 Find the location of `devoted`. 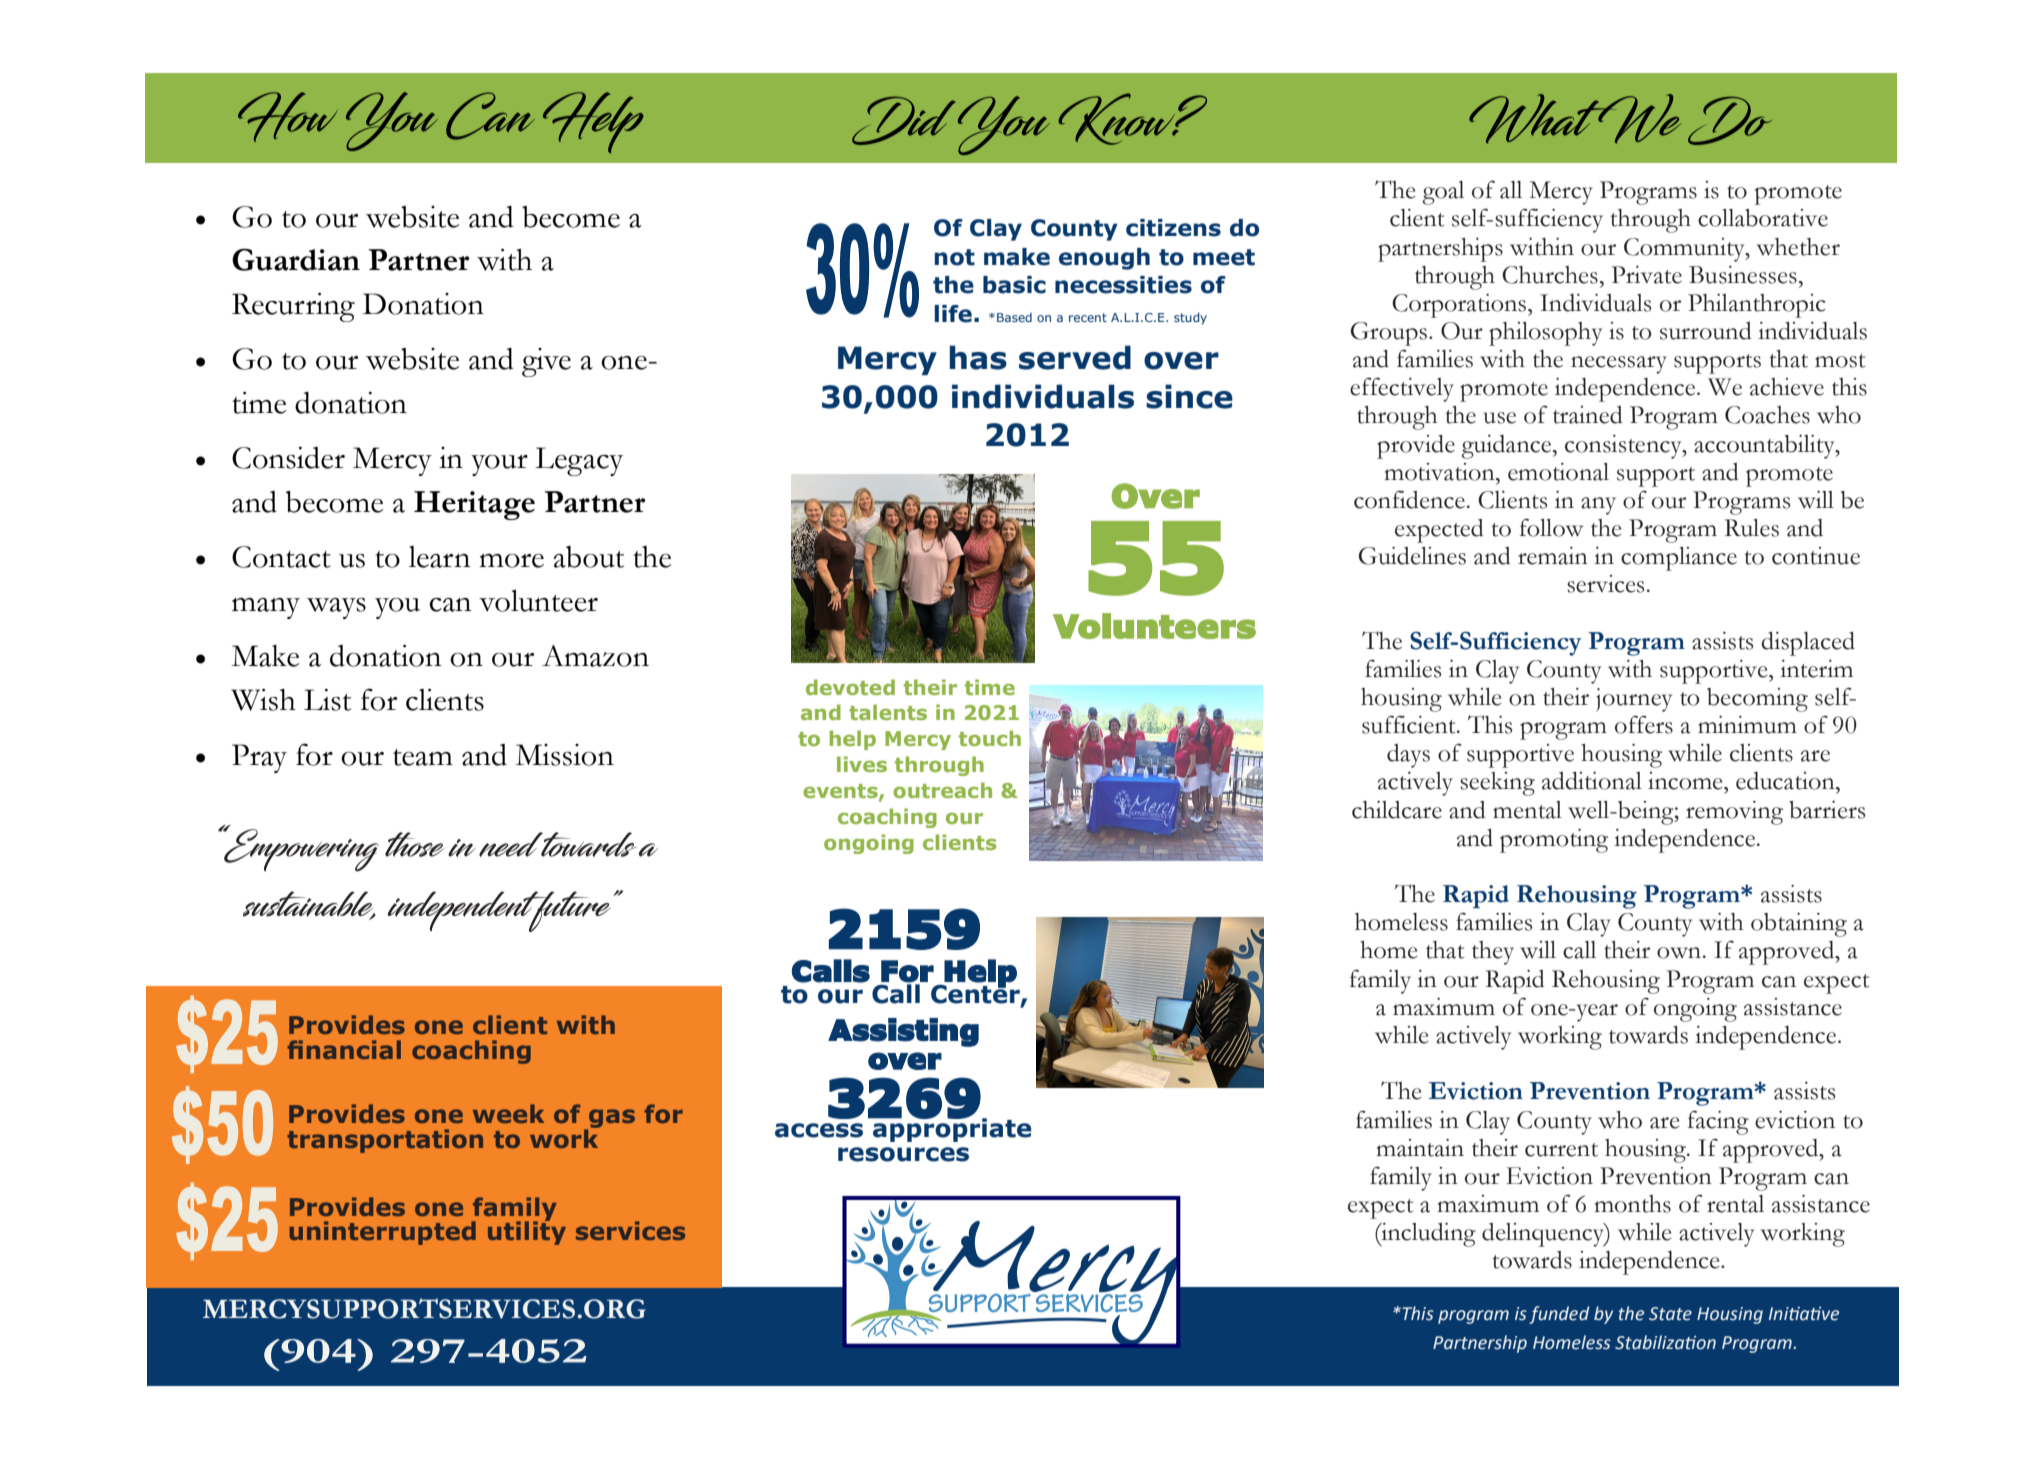

devoted is located at coordinates (850, 687).
